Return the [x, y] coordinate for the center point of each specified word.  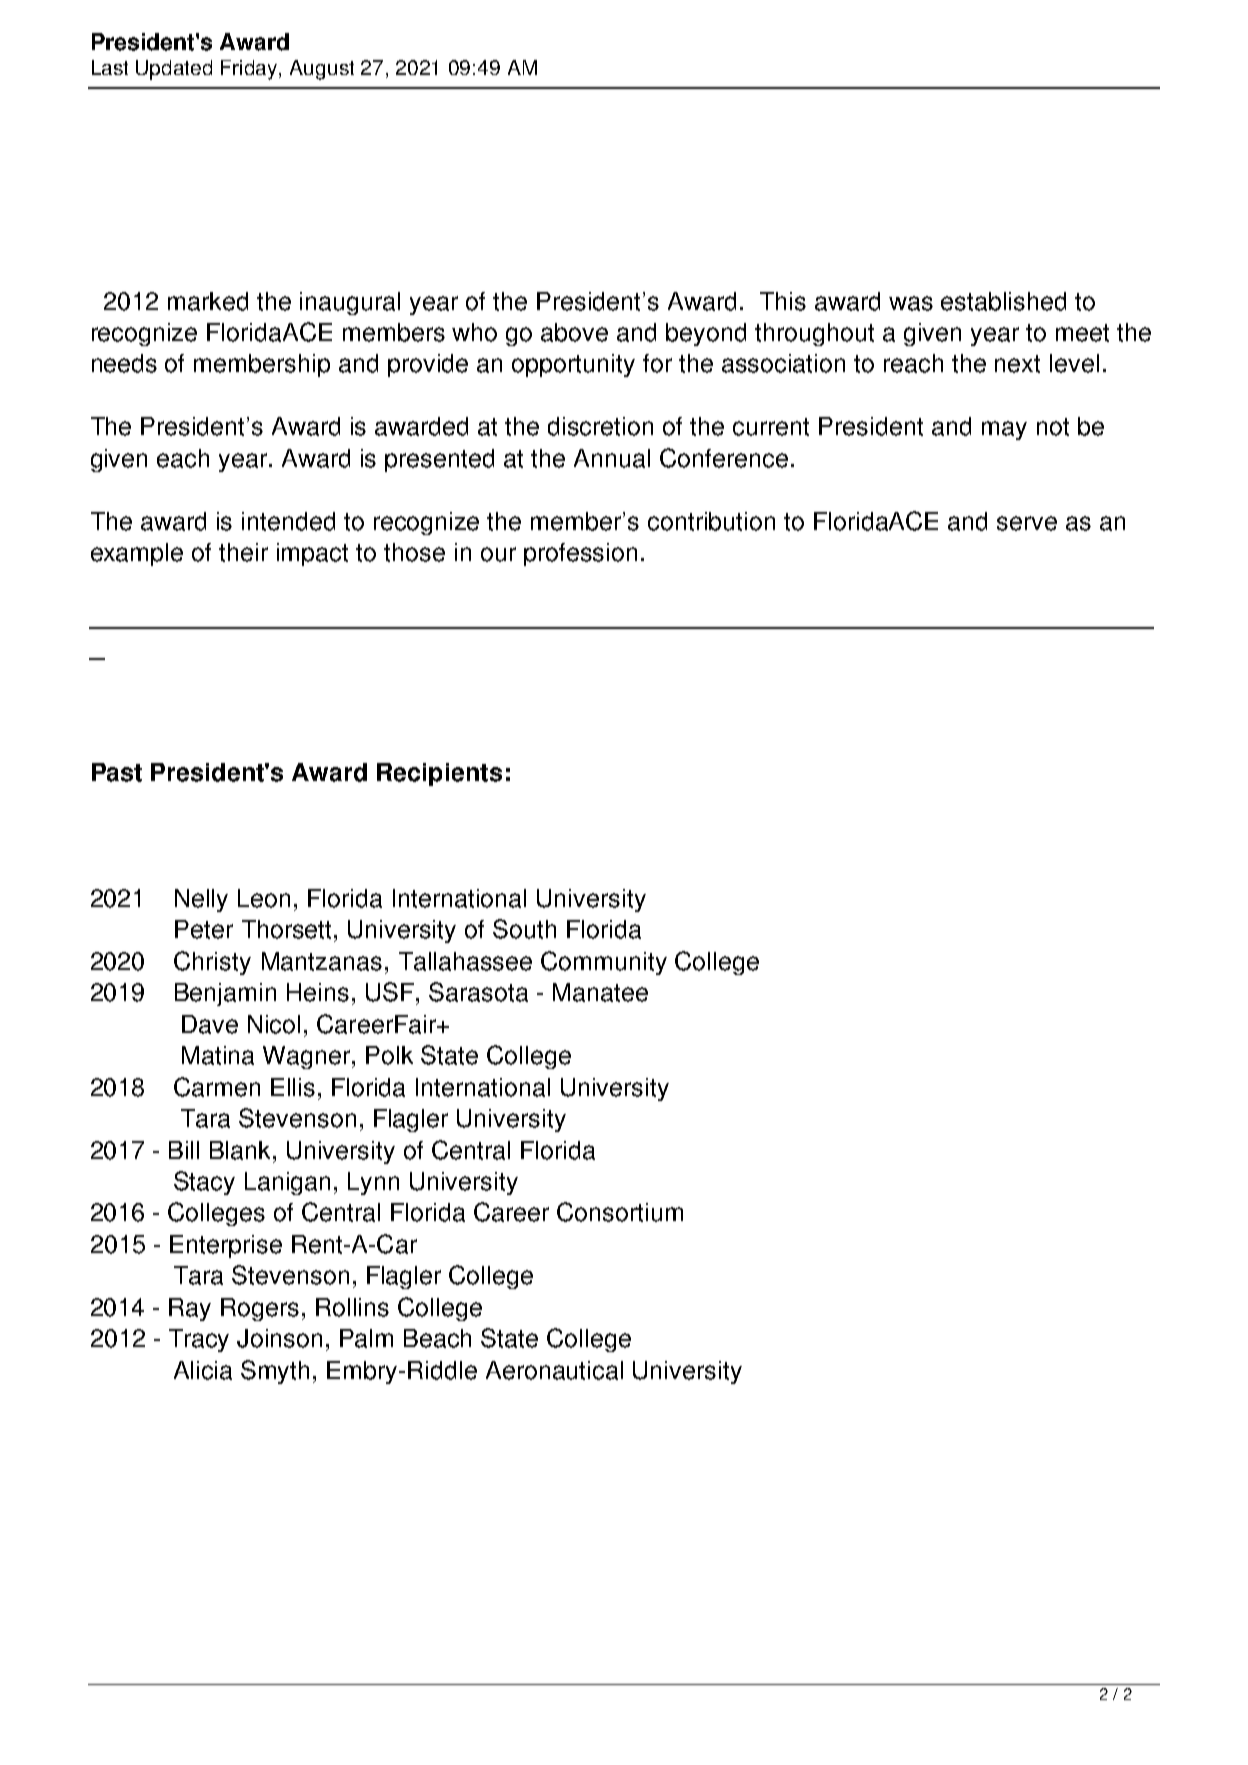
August [322, 70]
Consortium [620, 1212]
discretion [600, 426]
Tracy [199, 1340]
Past [117, 772]
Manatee [600, 992]
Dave [210, 1024]
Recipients [439, 774]
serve [1027, 523]
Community [604, 963]
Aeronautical [554, 1370]
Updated [174, 70]
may [1004, 430]
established [1003, 301]
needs [124, 363]
